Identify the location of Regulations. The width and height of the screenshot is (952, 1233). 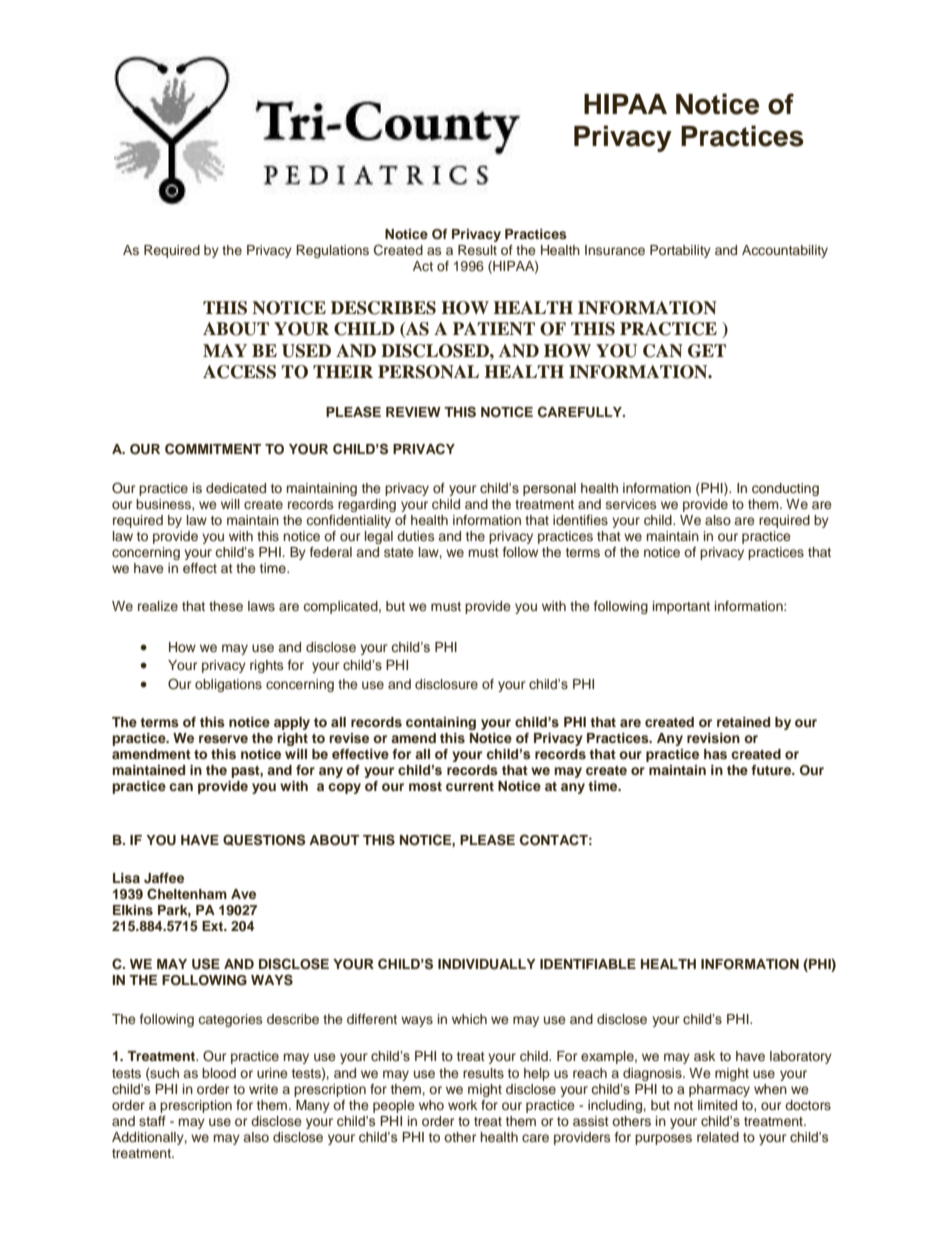
(332, 251).
